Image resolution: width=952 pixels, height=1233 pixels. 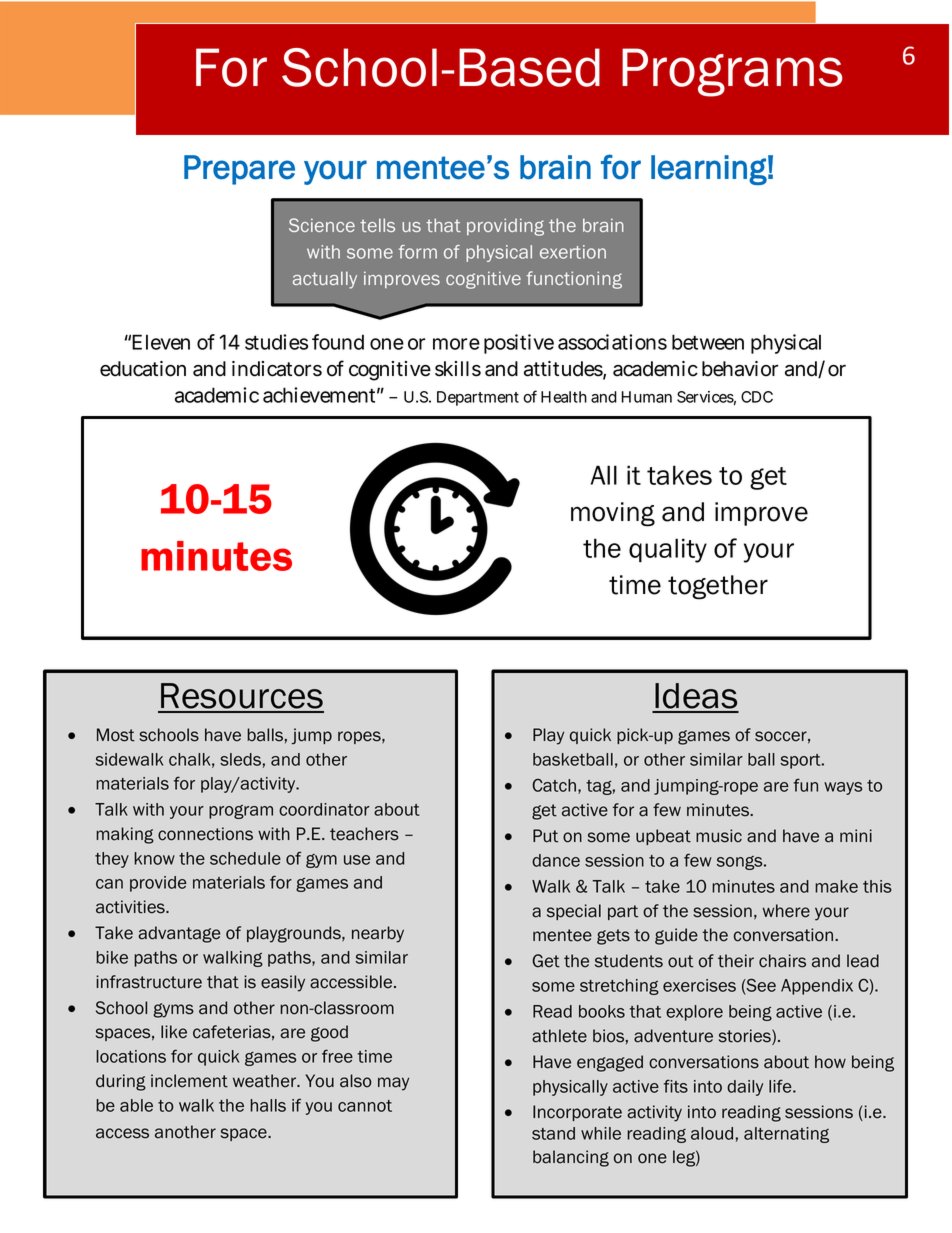 I want to click on halls, so click(x=268, y=1105).
